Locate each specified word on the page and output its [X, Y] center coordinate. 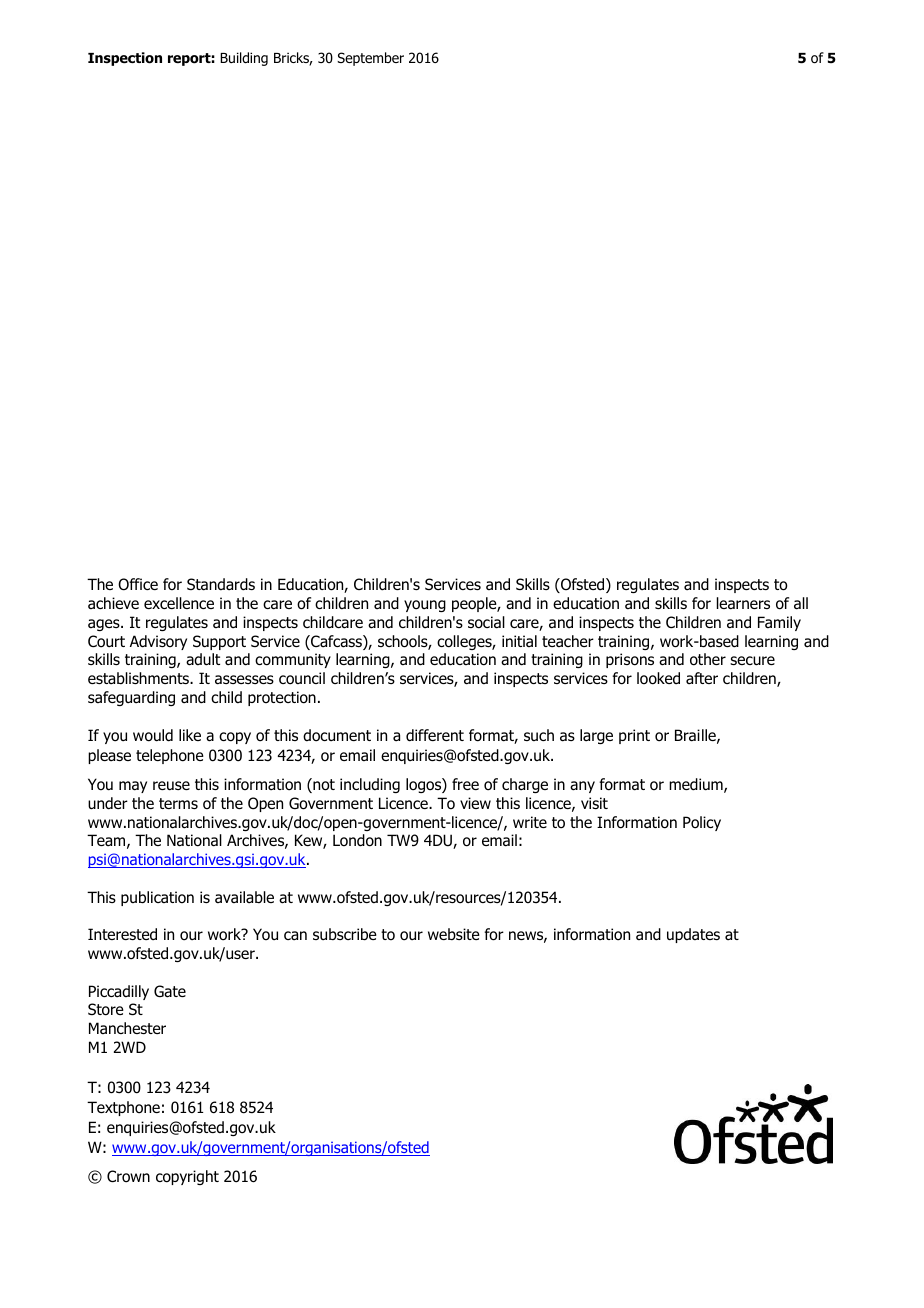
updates [693, 935]
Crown [128, 1176]
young [425, 606]
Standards [221, 584]
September [370, 59]
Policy [702, 823]
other [708, 659]
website [454, 934]
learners [743, 603]
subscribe [345, 934]
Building [244, 59]
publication [157, 898]
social [486, 622]
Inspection [125, 59]
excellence [179, 603]
